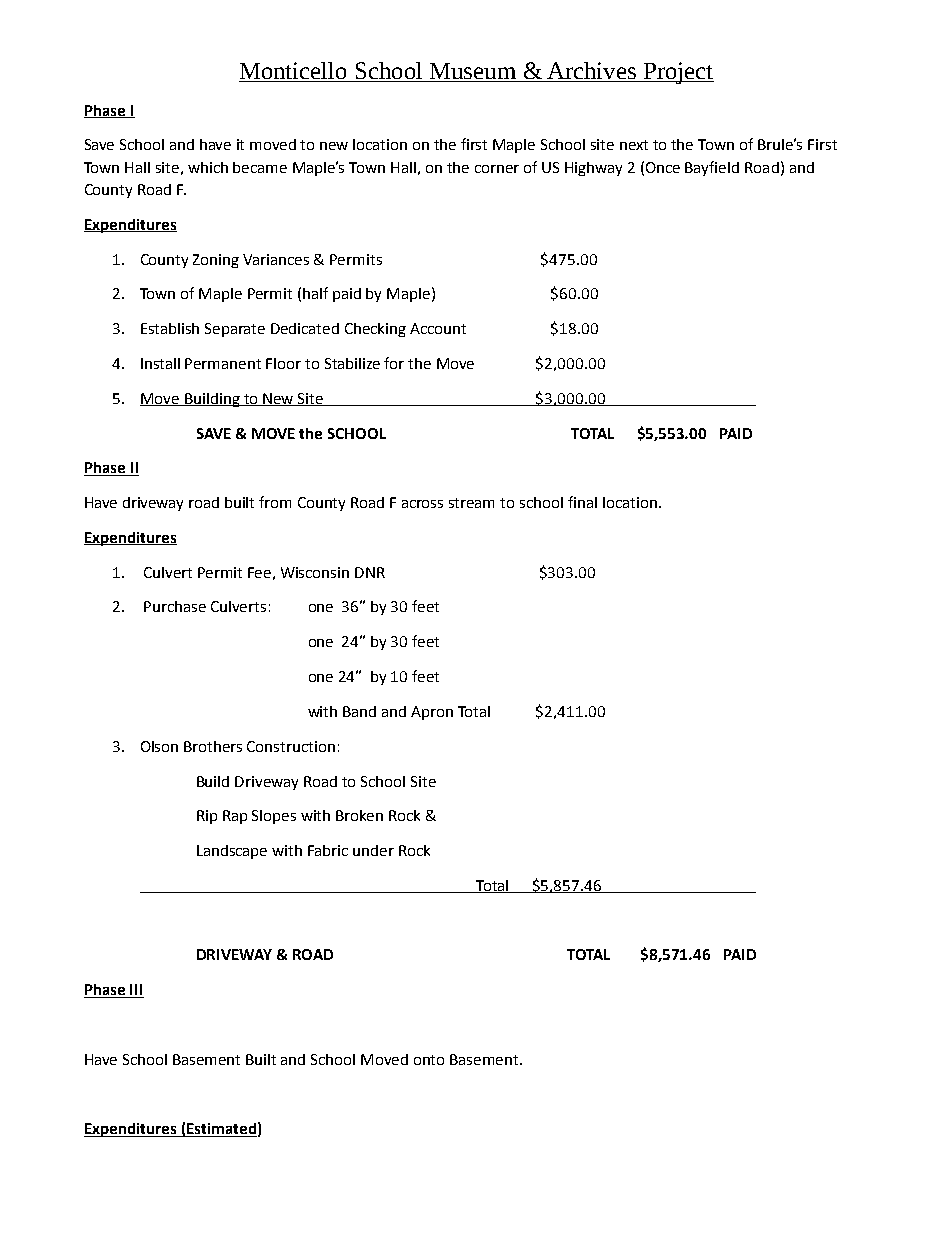 This image has height=1233, width=952. Describe the element at coordinates (223, 363) in the image. I see `Permanent` at that location.
